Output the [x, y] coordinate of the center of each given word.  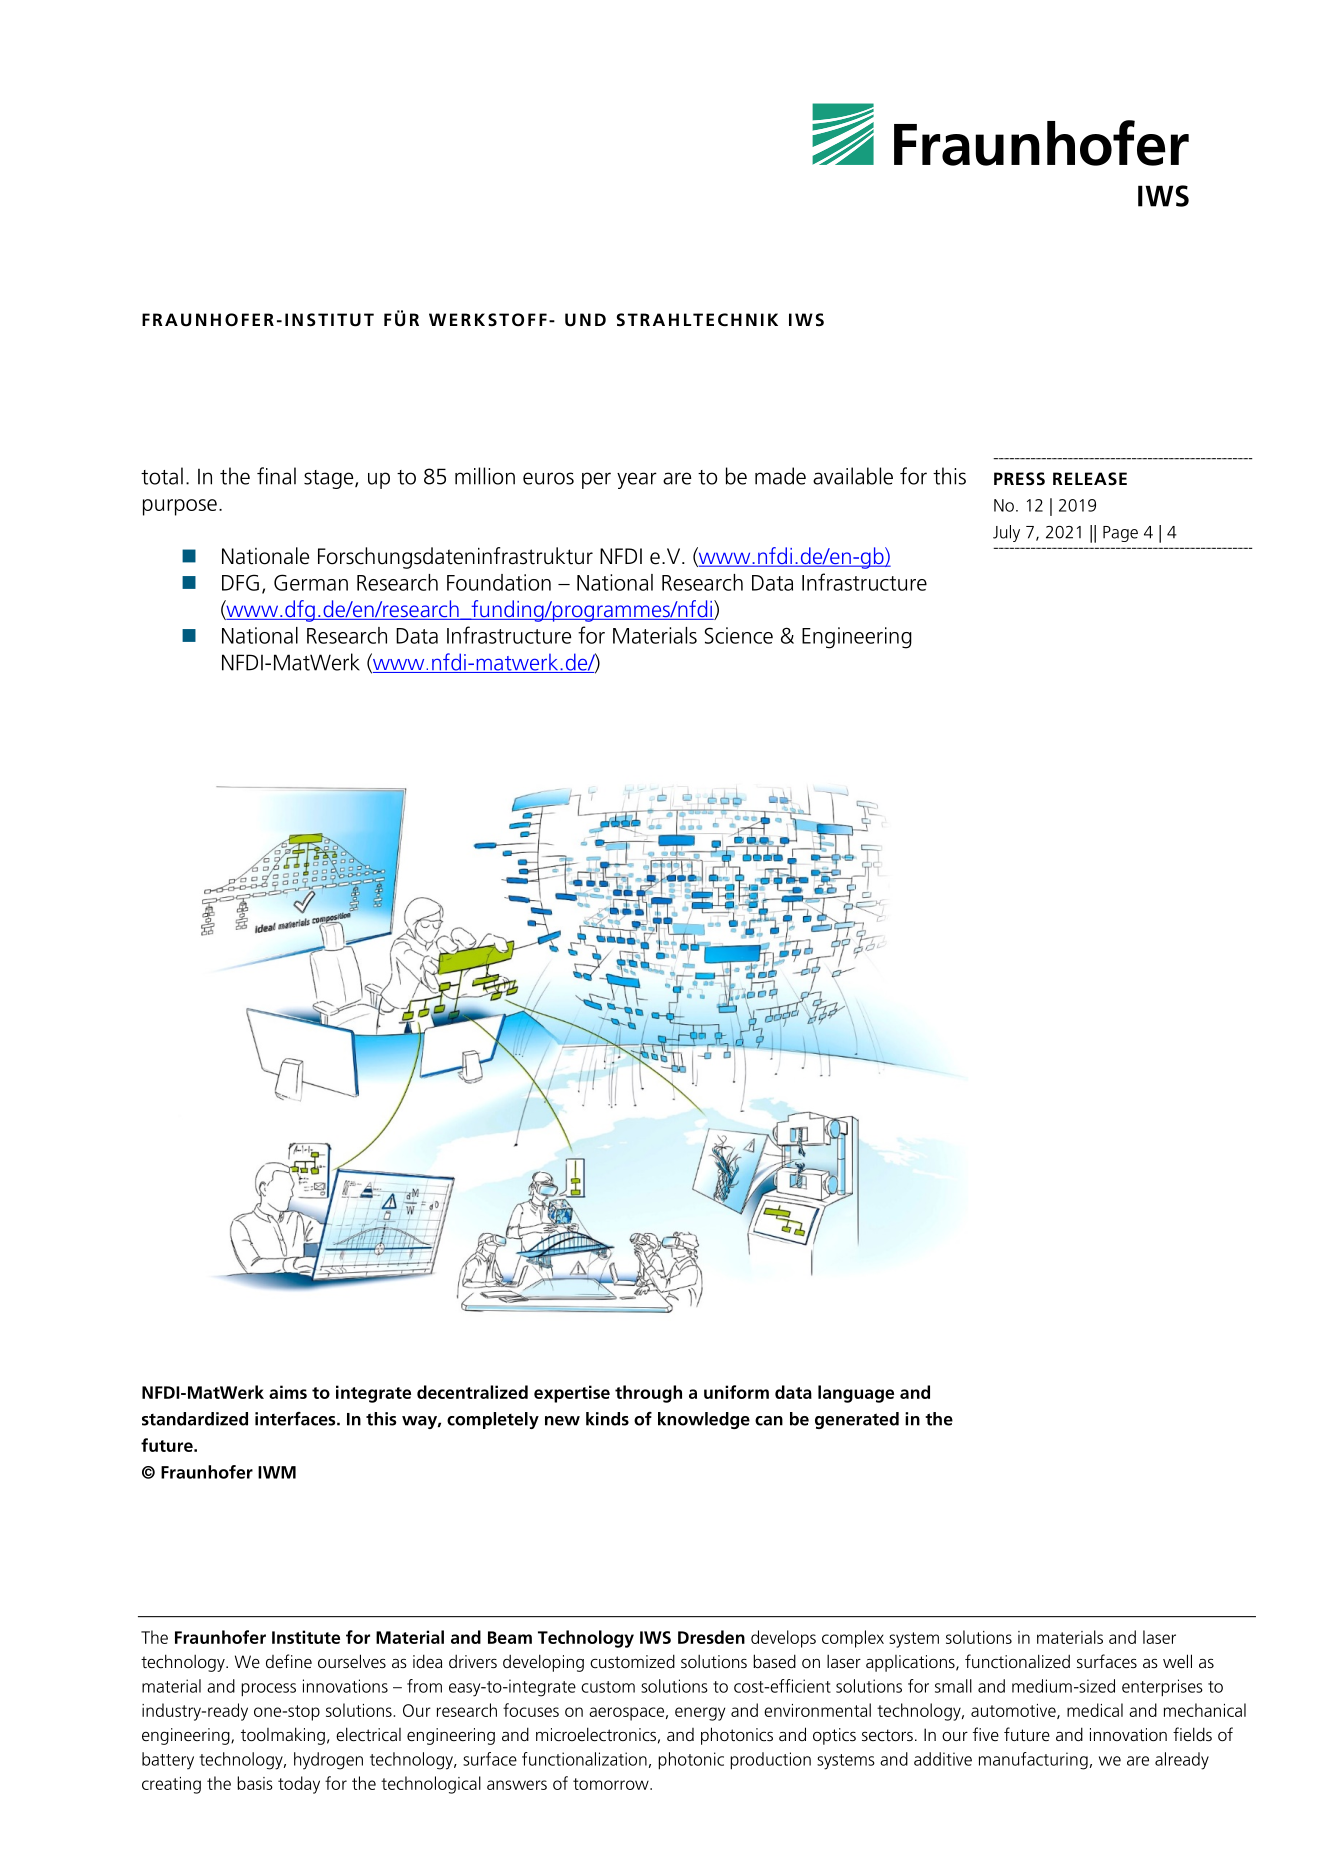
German [311, 582]
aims [288, 1392]
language [856, 1394]
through [648, 1394]
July [1006, 533]
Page [1120, 534]
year [637, 480]
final [276, 476]
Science [739, 635]
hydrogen [328, 1761]
